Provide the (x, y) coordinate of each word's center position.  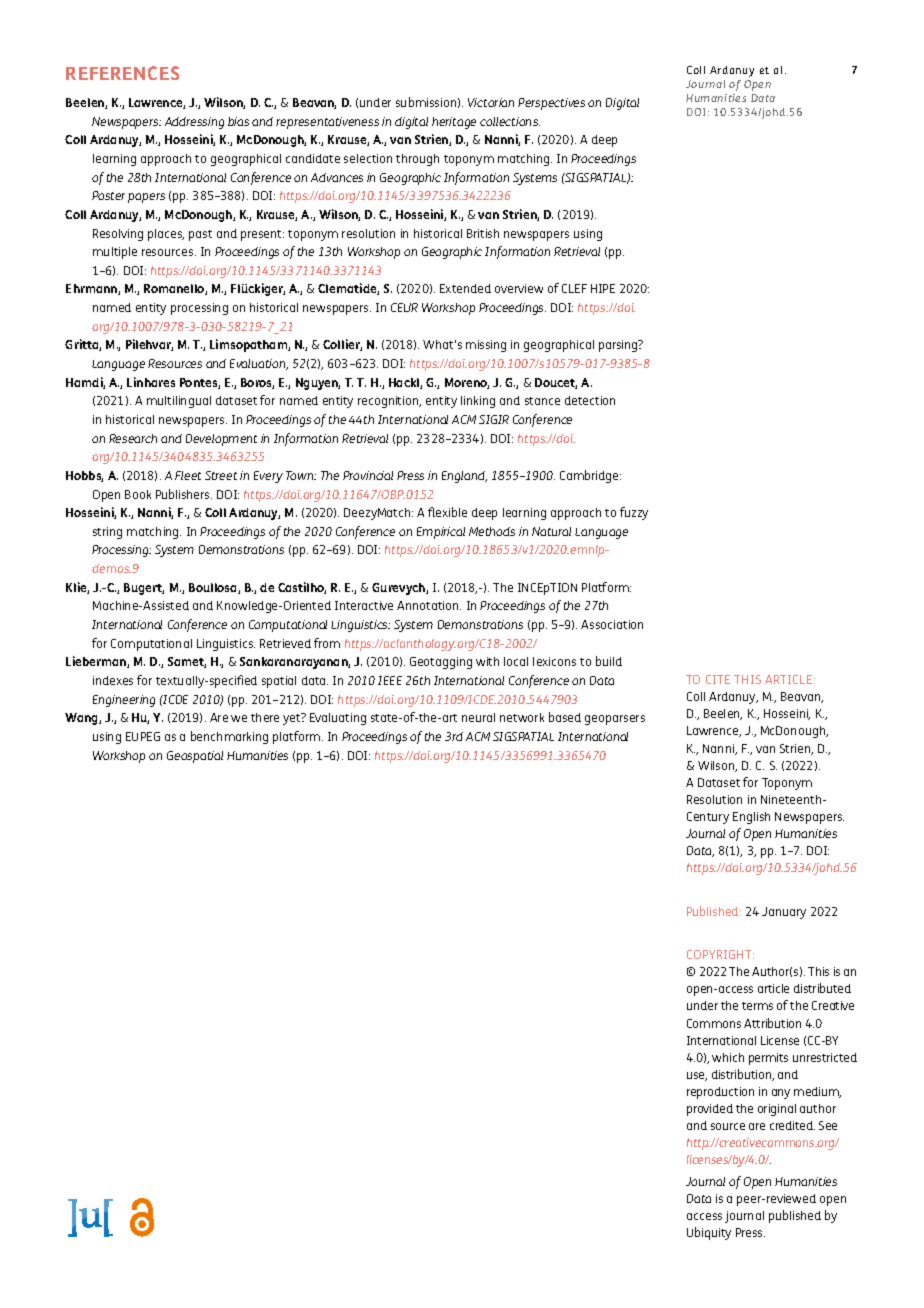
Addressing (194, 123)
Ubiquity (709, 1233)
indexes (113, 680)
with (487, 661)
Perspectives (551, 104)
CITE (718, 679)
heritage (454, 123)
